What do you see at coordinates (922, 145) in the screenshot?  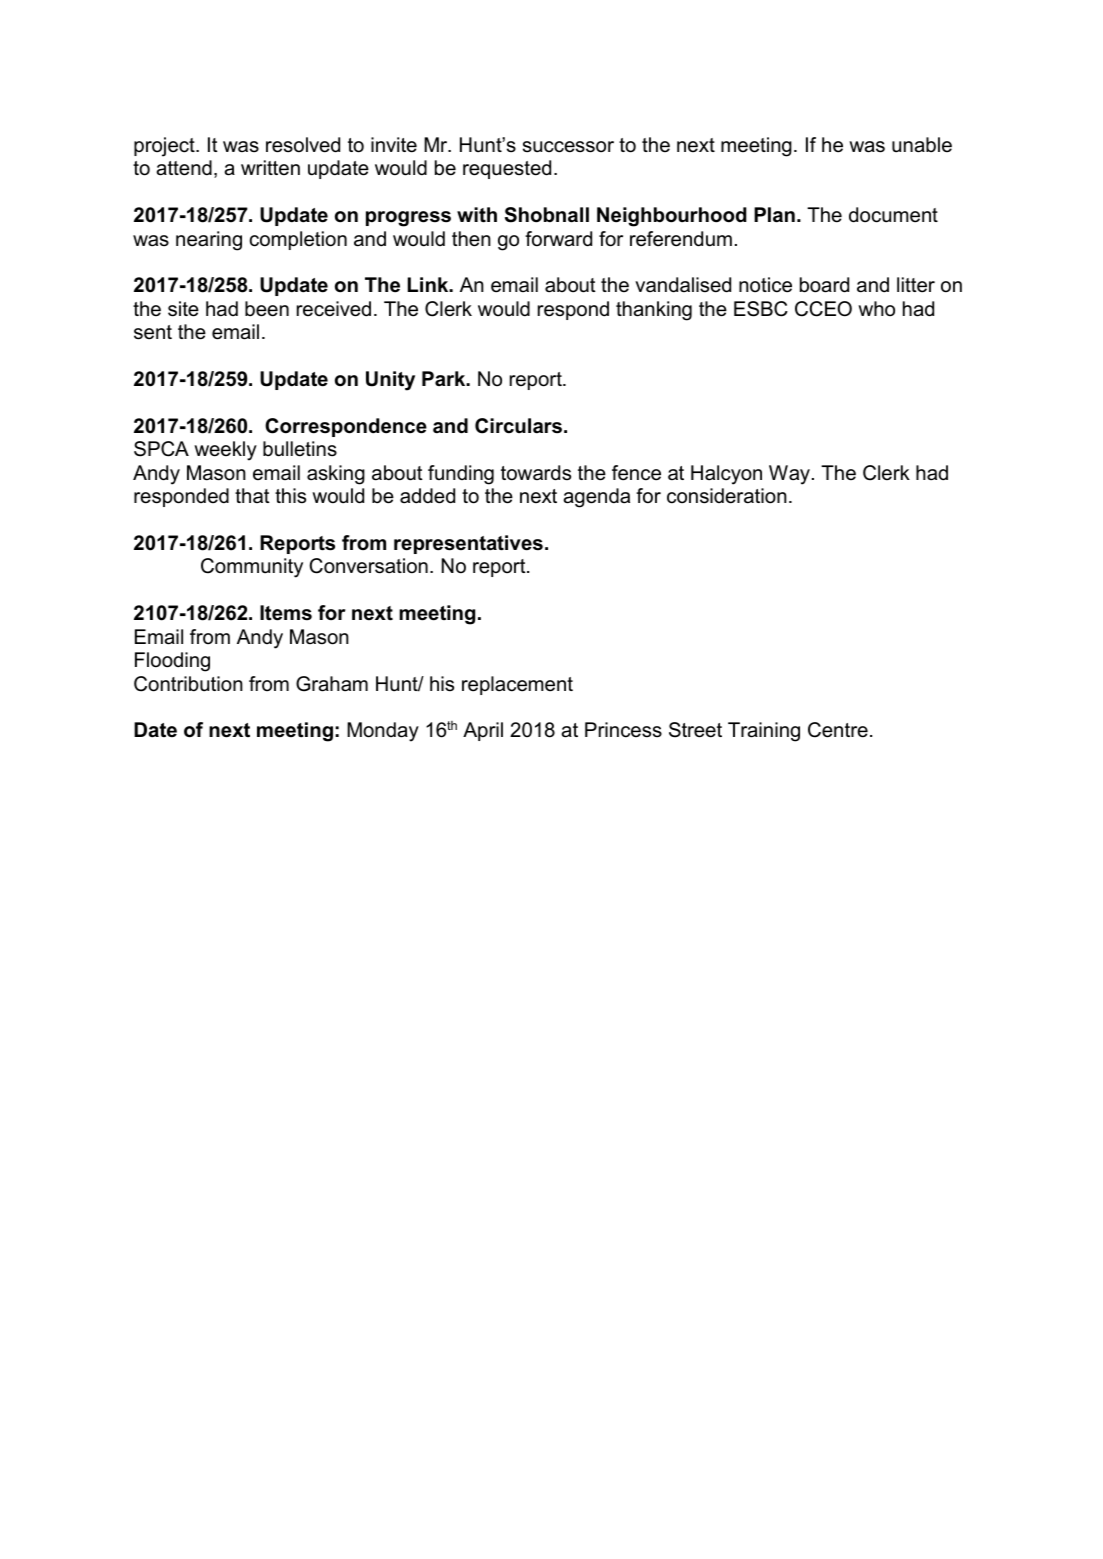 I see `unable` at bounding box center [922, 145].
